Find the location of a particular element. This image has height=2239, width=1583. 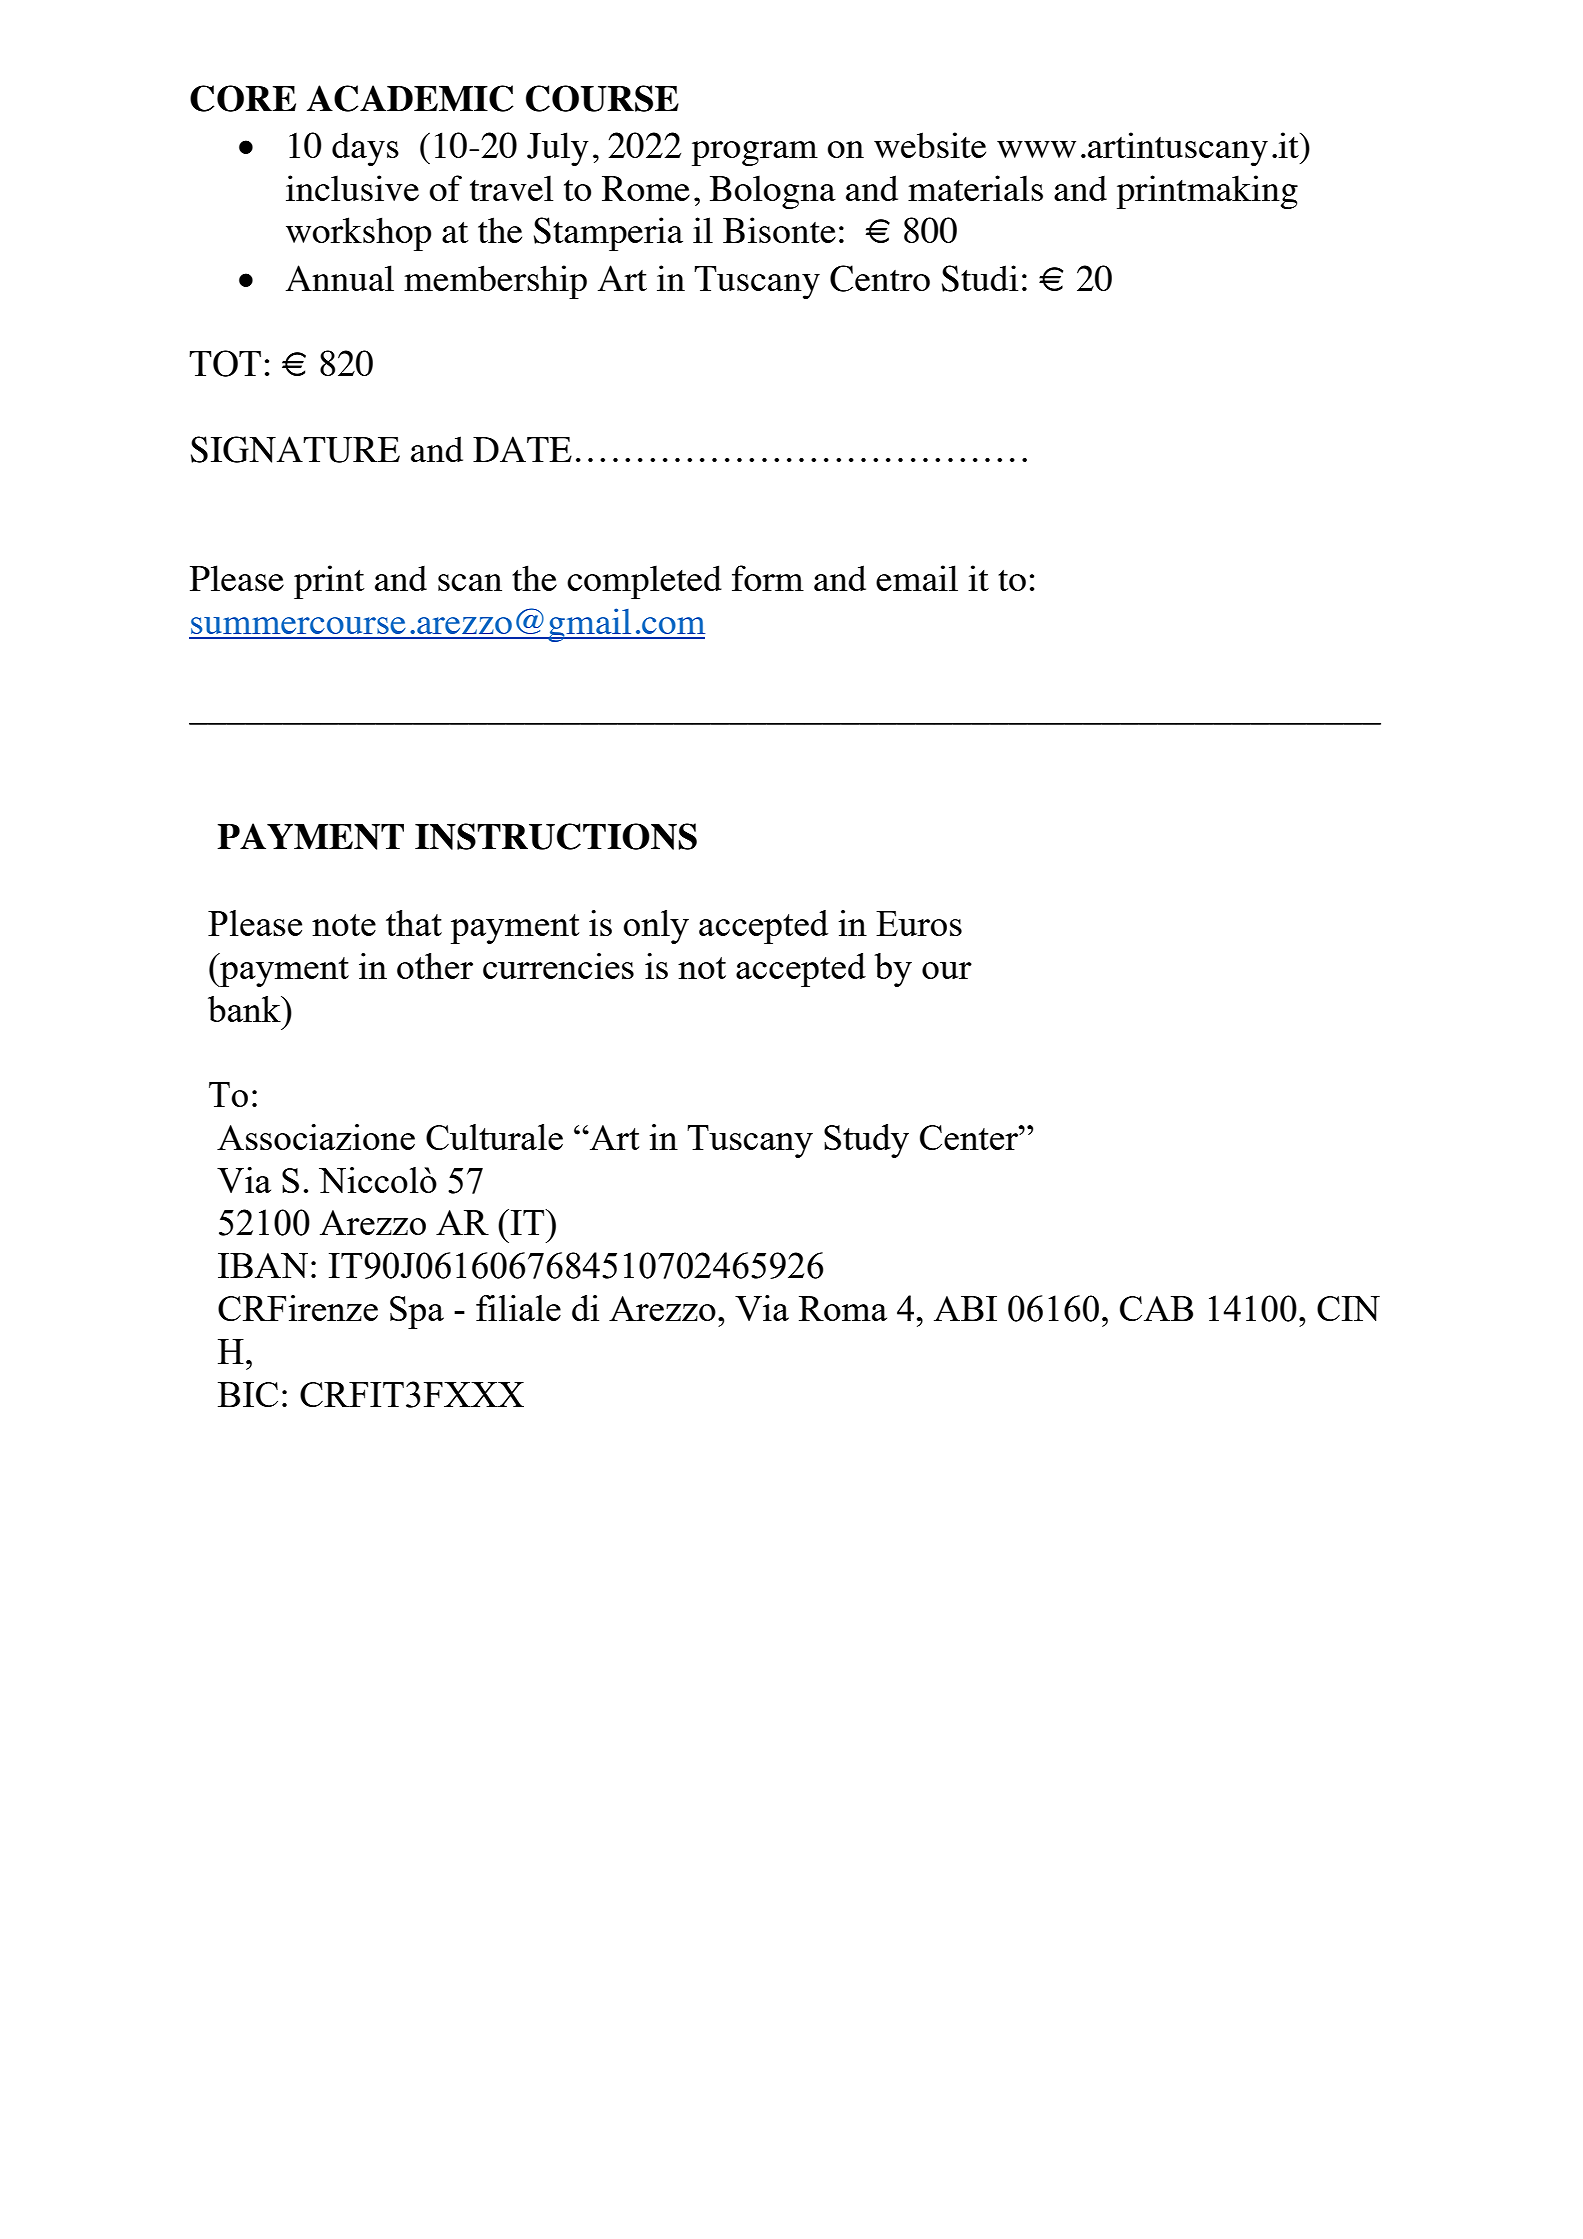

Spa is located at coordinates (417, 1312).
